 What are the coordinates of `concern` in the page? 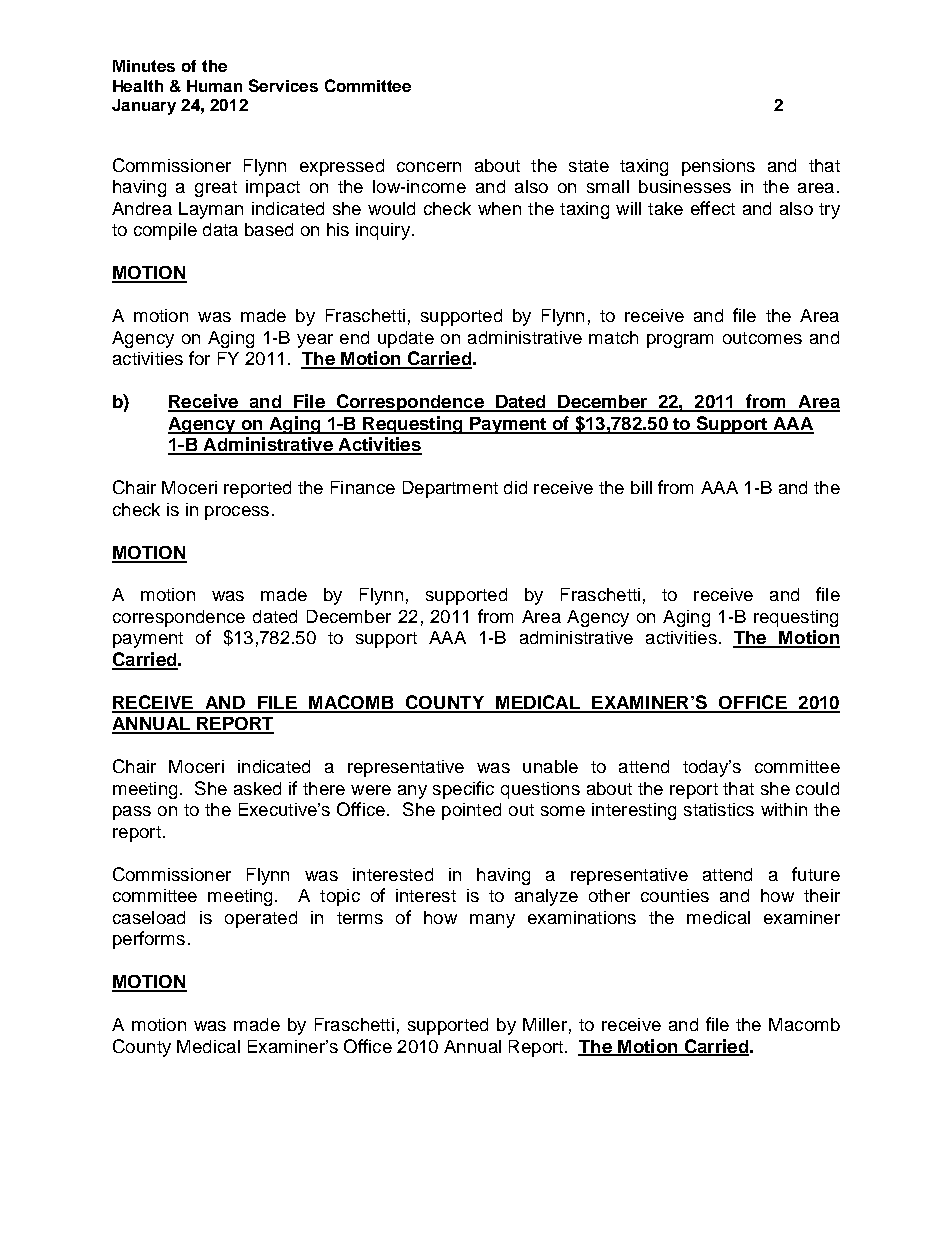 It's located at (429, 167).
